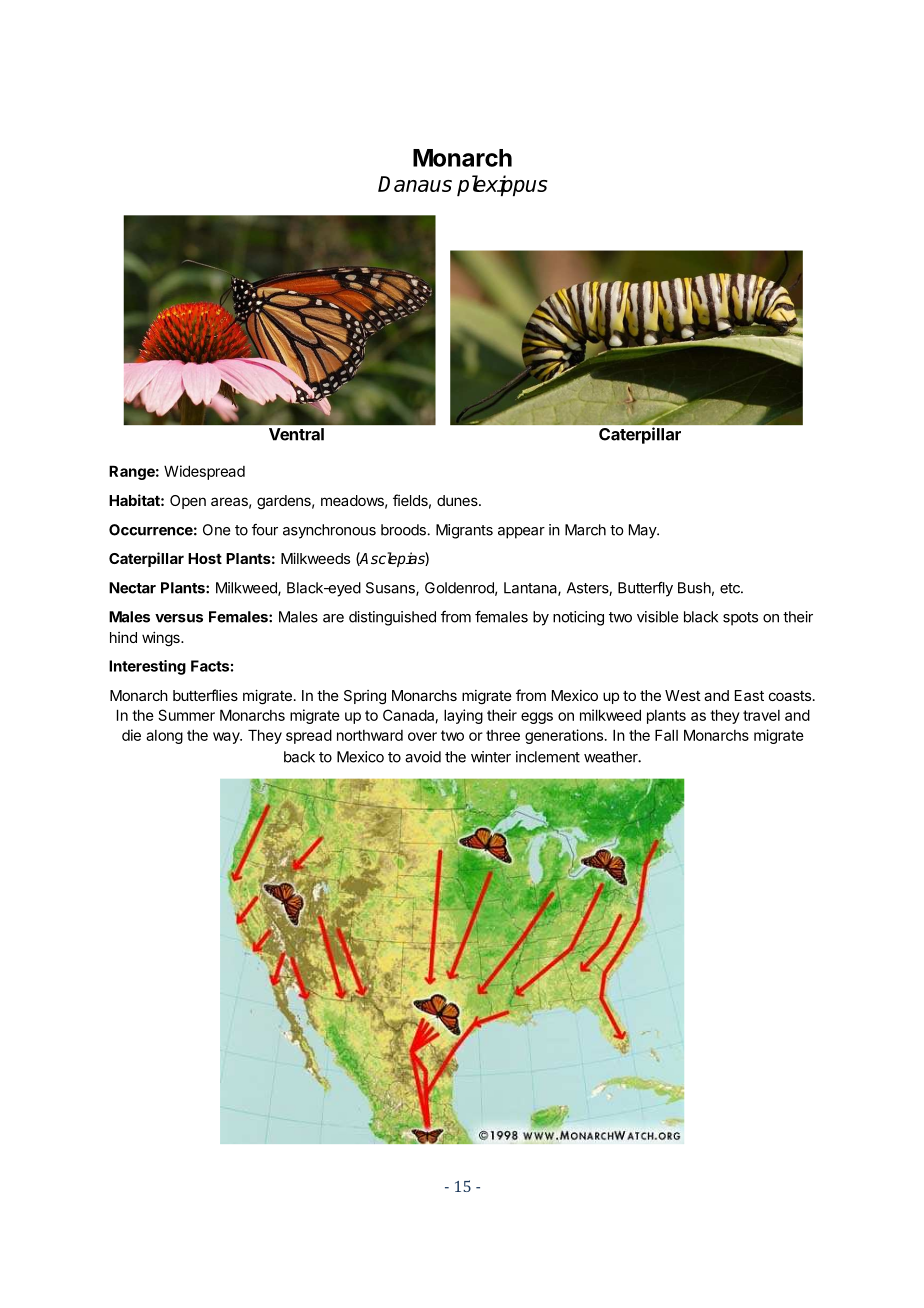 Image resolution: width=924 pixels, height=1308 pixels. What do you see at coordinates (458, 500) in the screenshot?
I see `dunes` at bounding box center [458, 500].
